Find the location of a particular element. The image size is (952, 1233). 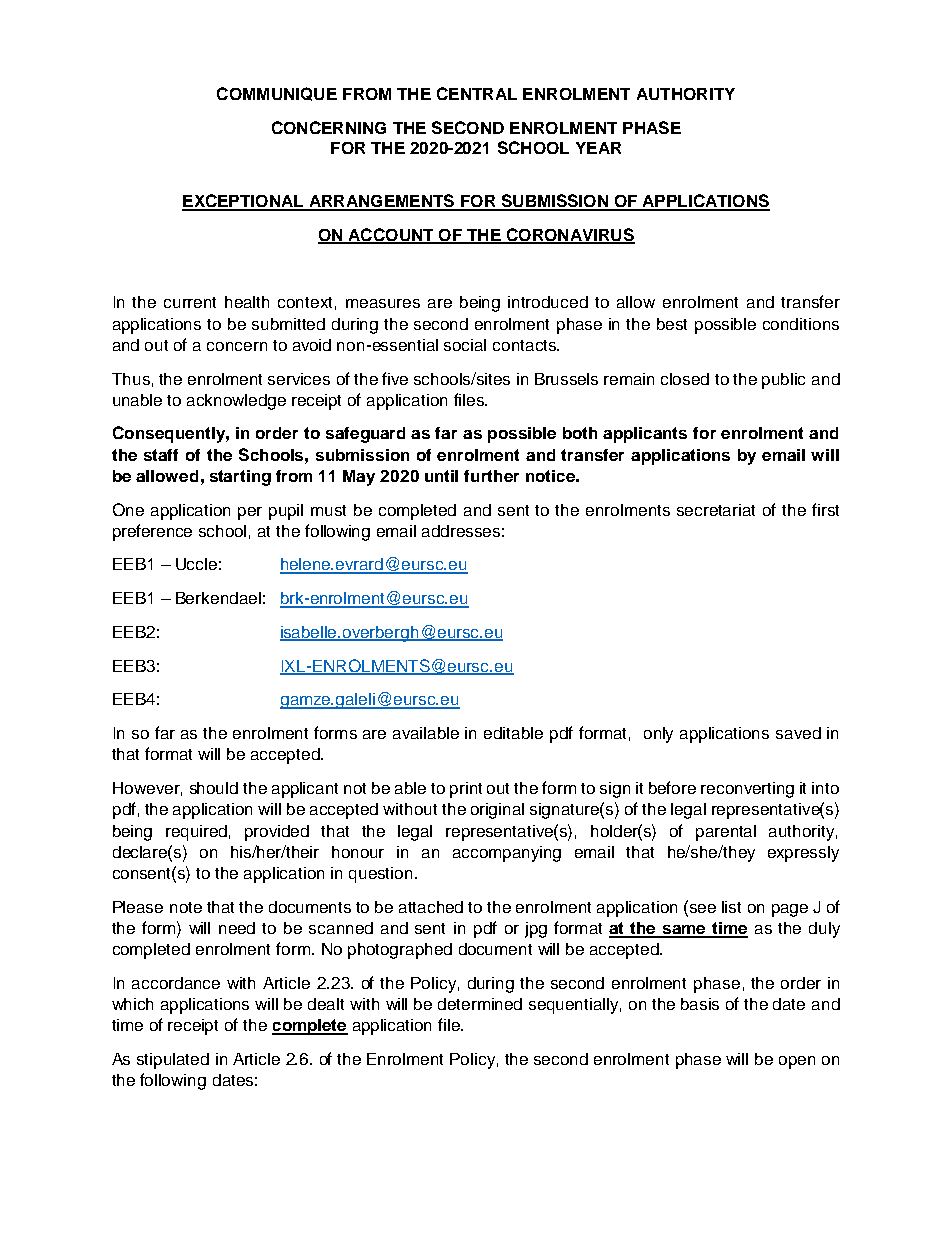

further is located at coordinates (491, 476).
